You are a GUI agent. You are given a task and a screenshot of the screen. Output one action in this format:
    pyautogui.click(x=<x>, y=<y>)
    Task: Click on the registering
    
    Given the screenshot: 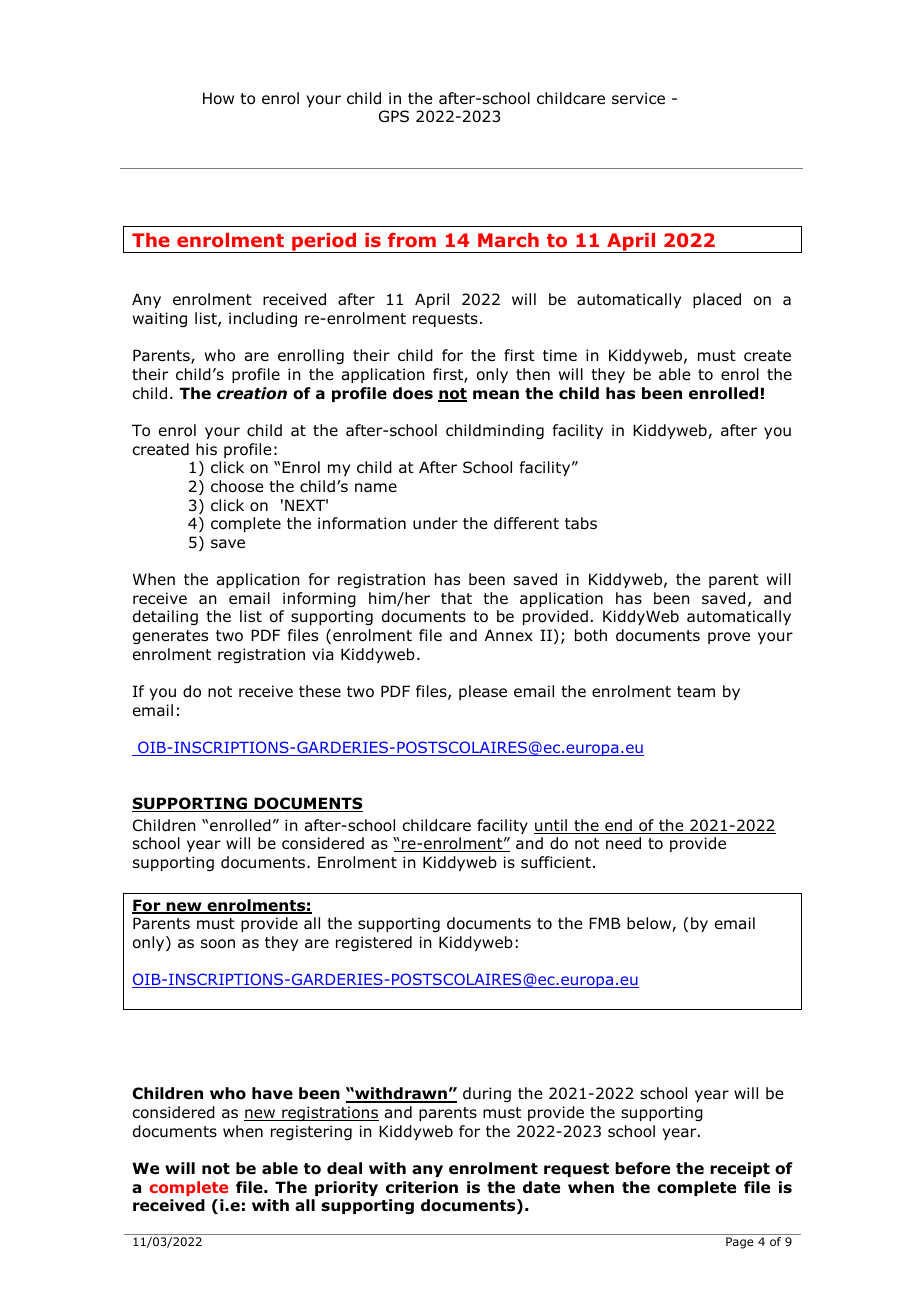 What is the action you would take?
    pyautogui.click(x=311, y=1132)
